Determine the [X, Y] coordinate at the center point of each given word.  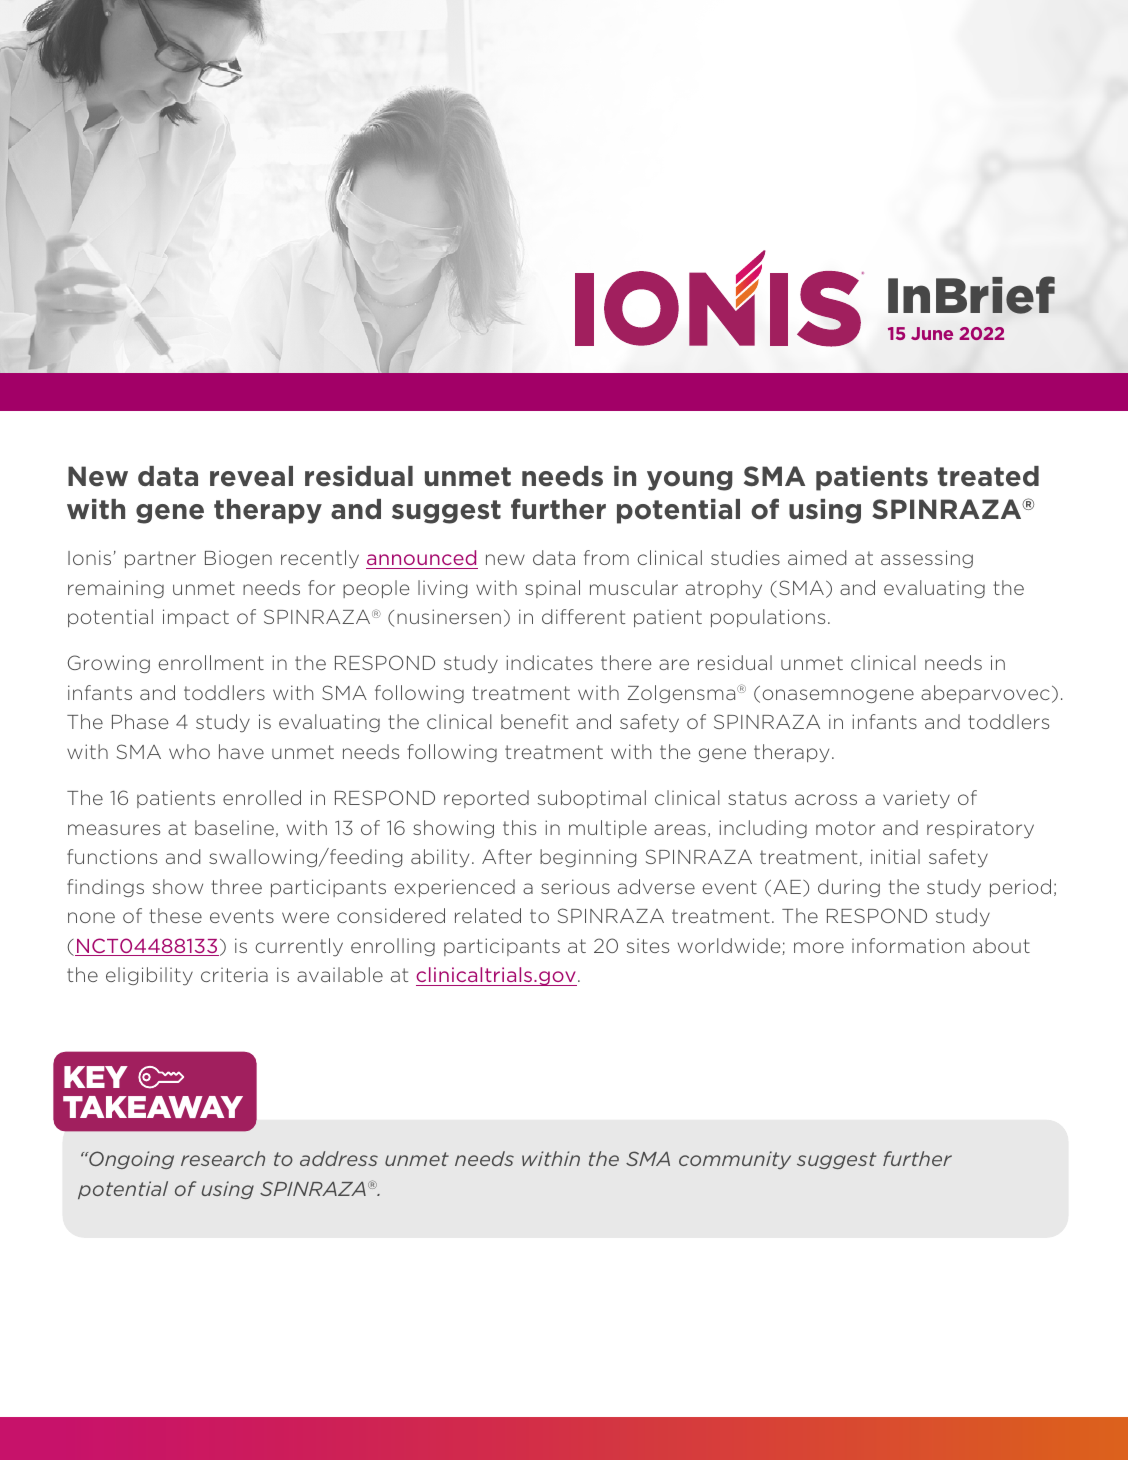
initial [895, 856]
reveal [251, 476]
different [583, 616]
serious [575, 886]
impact [196, 618]
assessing [927, 559]
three [236, 886]
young [690, 481]
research [223, 1158]
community [735, 1160]
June [932, 333]
